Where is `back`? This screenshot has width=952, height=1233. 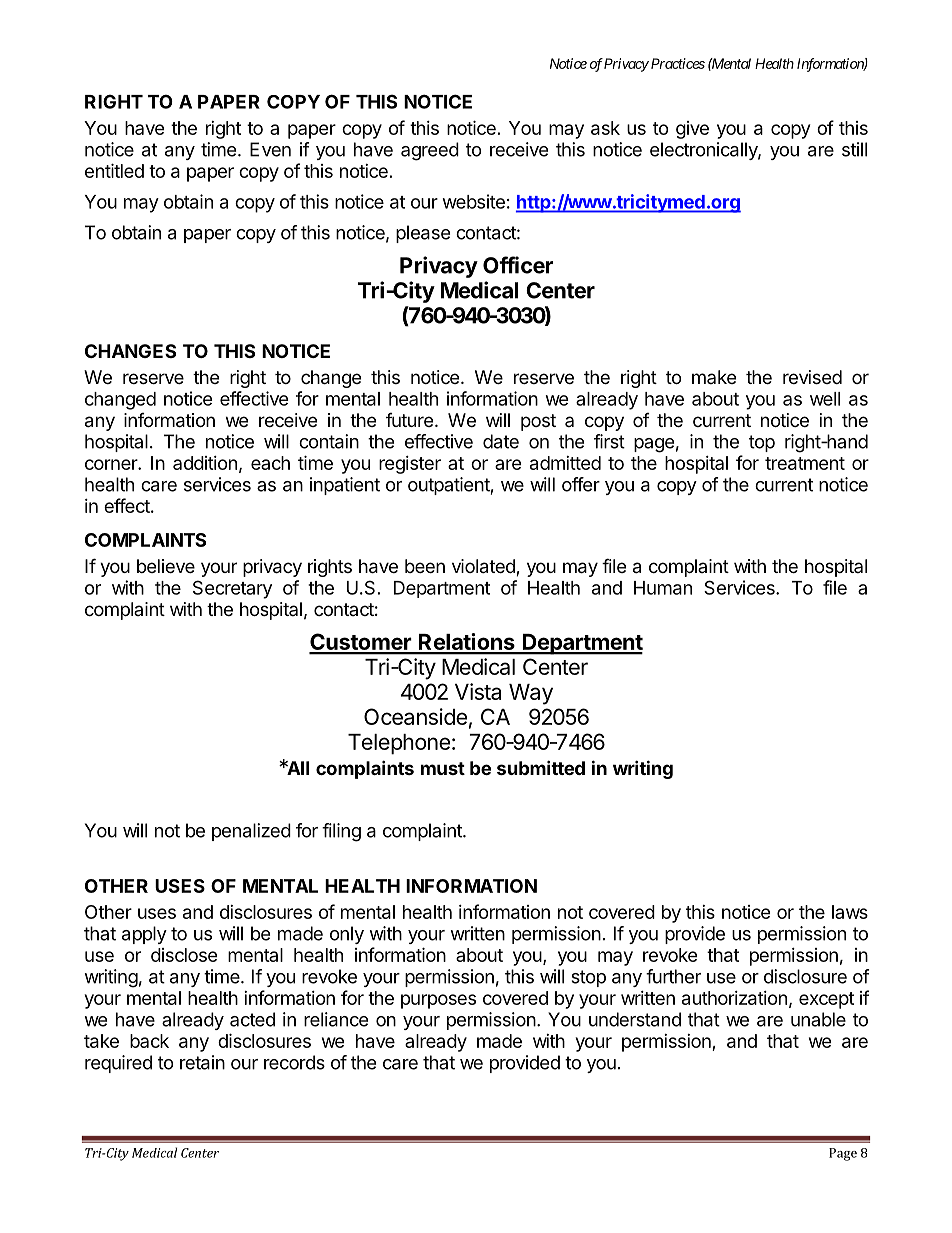 back is located at coordinates (149, 1041).
